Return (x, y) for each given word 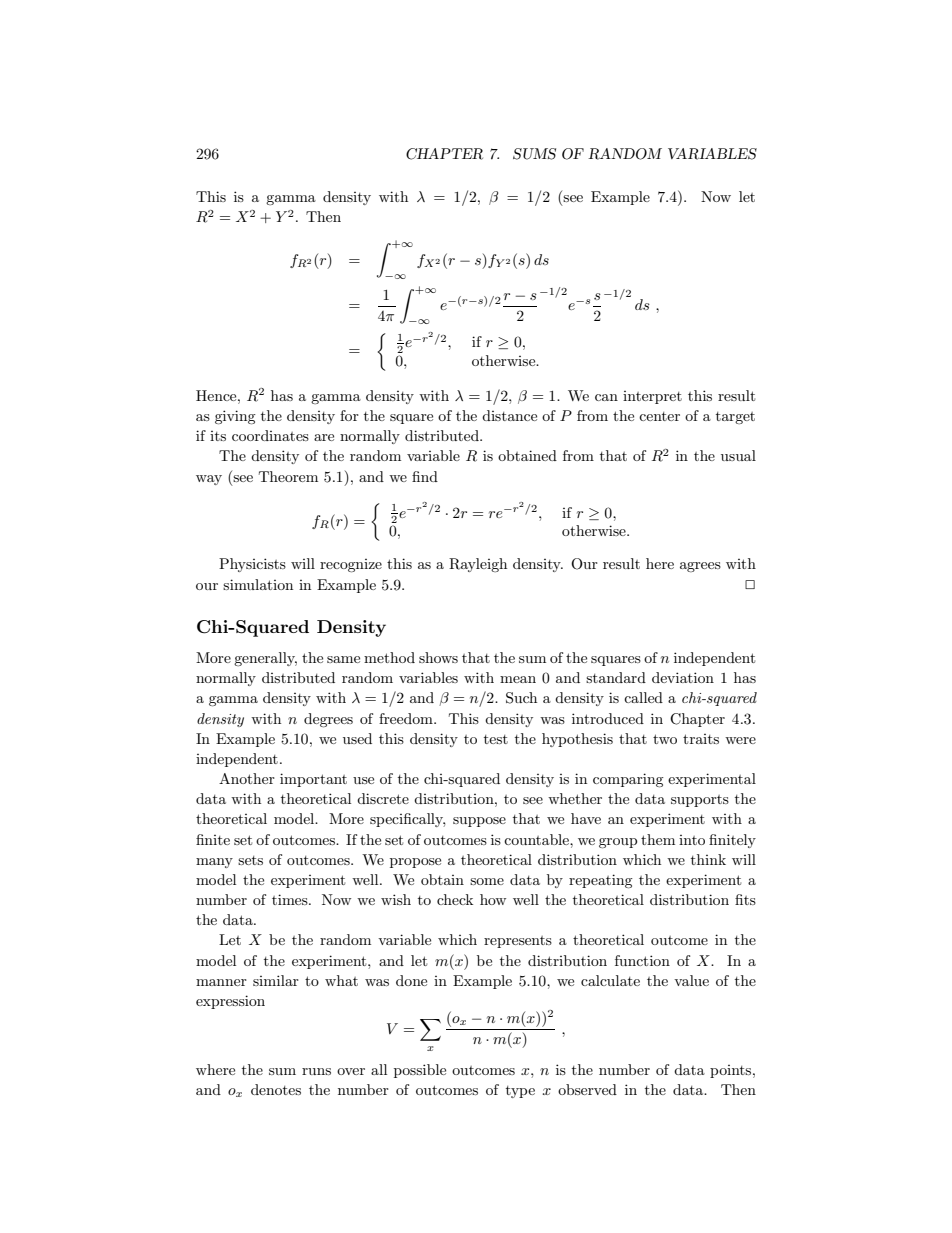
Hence (217, 395)
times (291, 899)
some (487, 881)
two (665, 739)
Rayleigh (478, 565)
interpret (652, 397)
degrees (328, 720)
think (708, 859)
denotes (276, 1089)
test (496, 739)
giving (235, 417)
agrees (700, 567)
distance (509, 415)
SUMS (534, 154)
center (659, 416)
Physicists (252, 565)
